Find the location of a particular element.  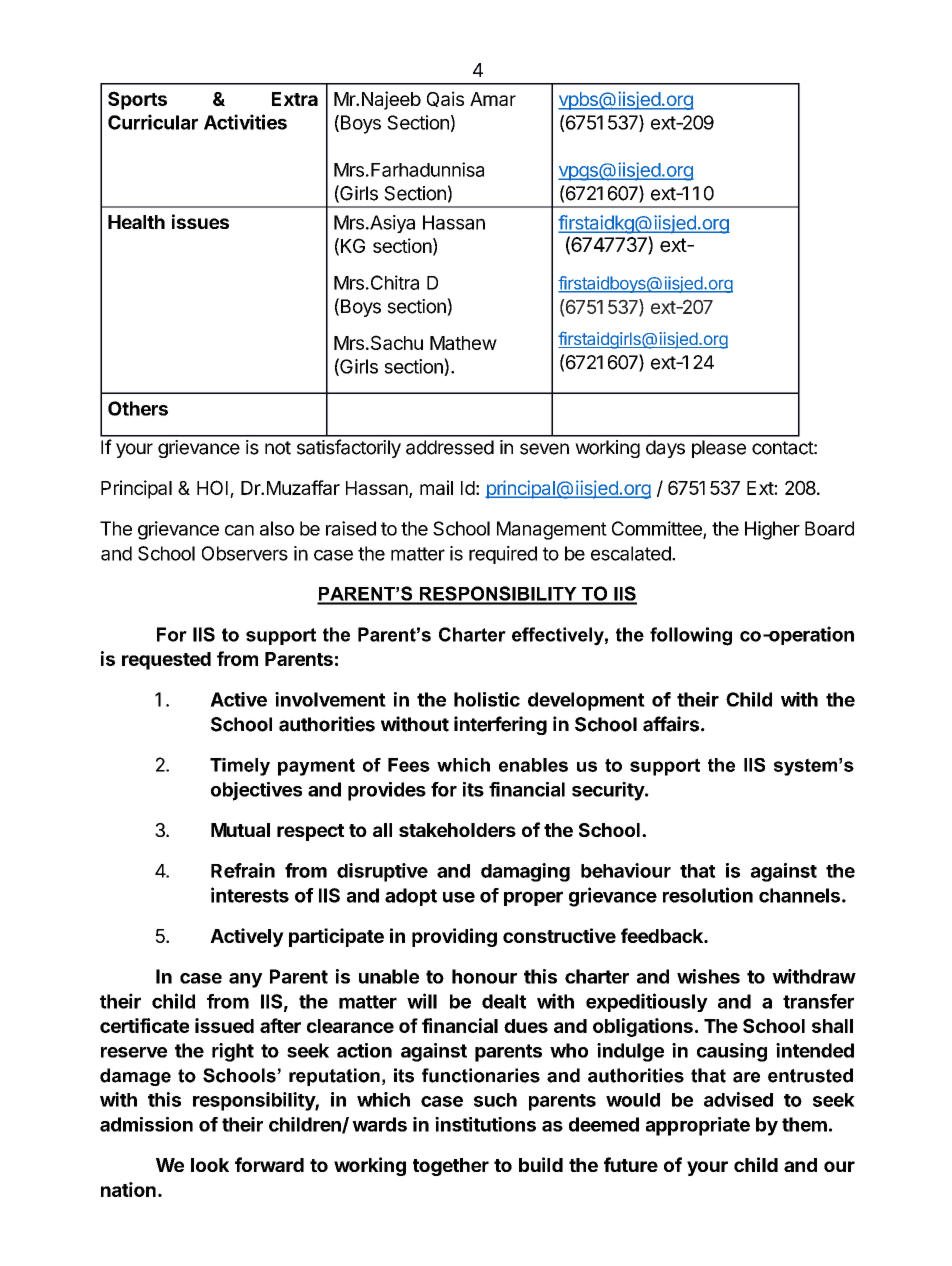

stakeholders is located at coordinates (457, 830).
